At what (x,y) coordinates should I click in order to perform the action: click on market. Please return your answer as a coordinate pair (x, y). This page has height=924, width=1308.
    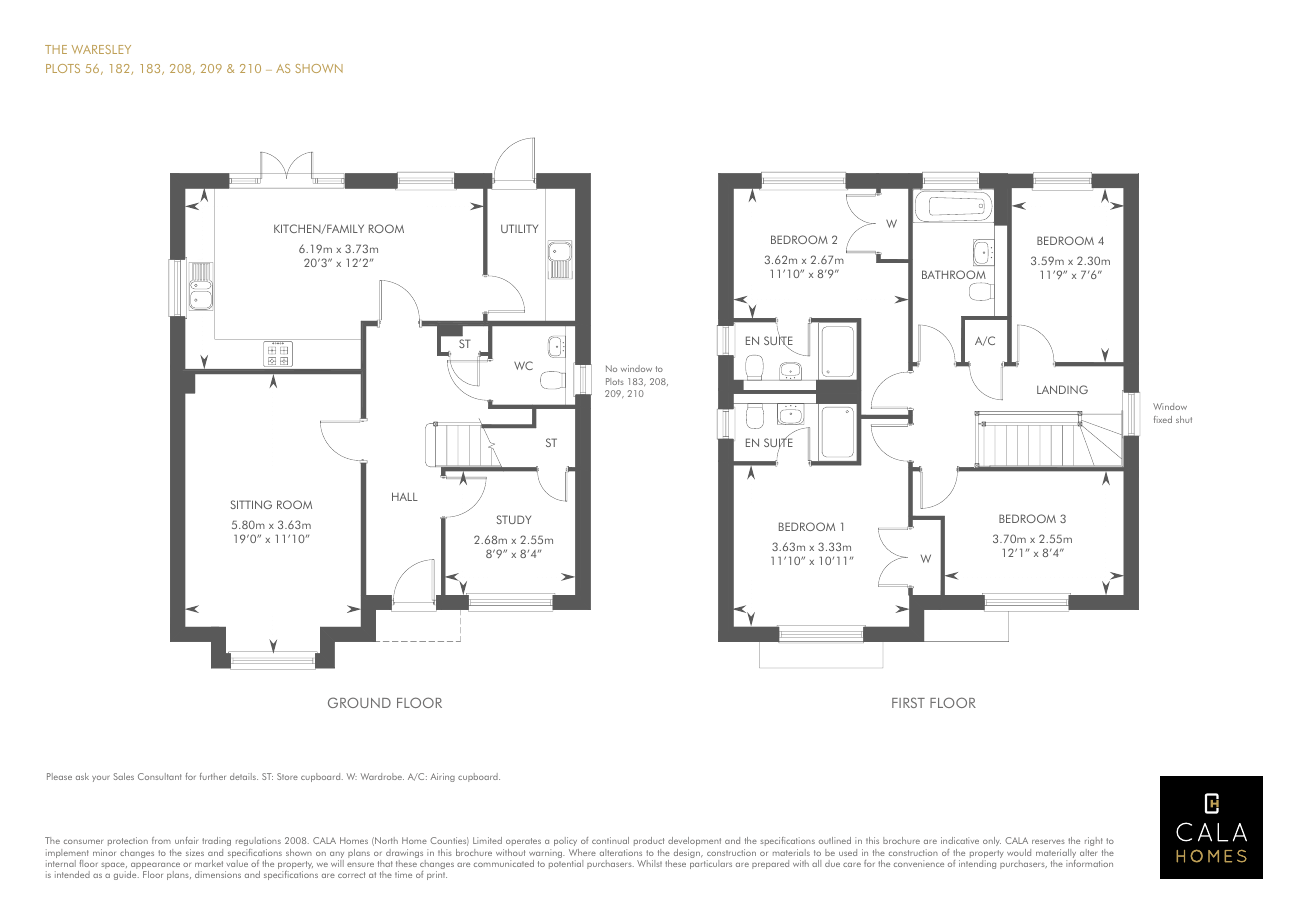
    Looking at the image, I should click on (209, 863).
